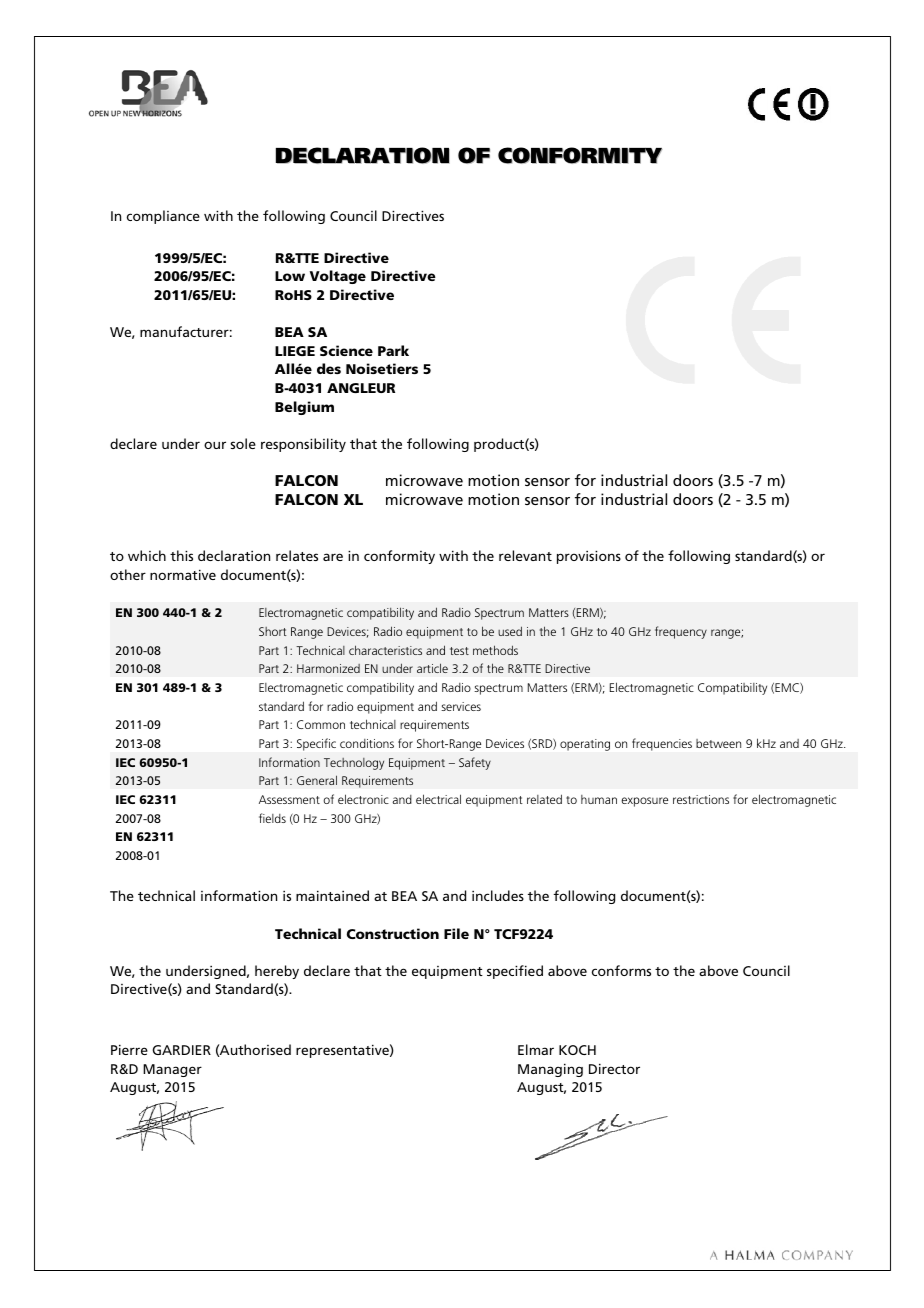 The image size is (924, 1308). Describe the element at coordinates (338, 277) in the screenshot. I see `Voltage` at that location.
